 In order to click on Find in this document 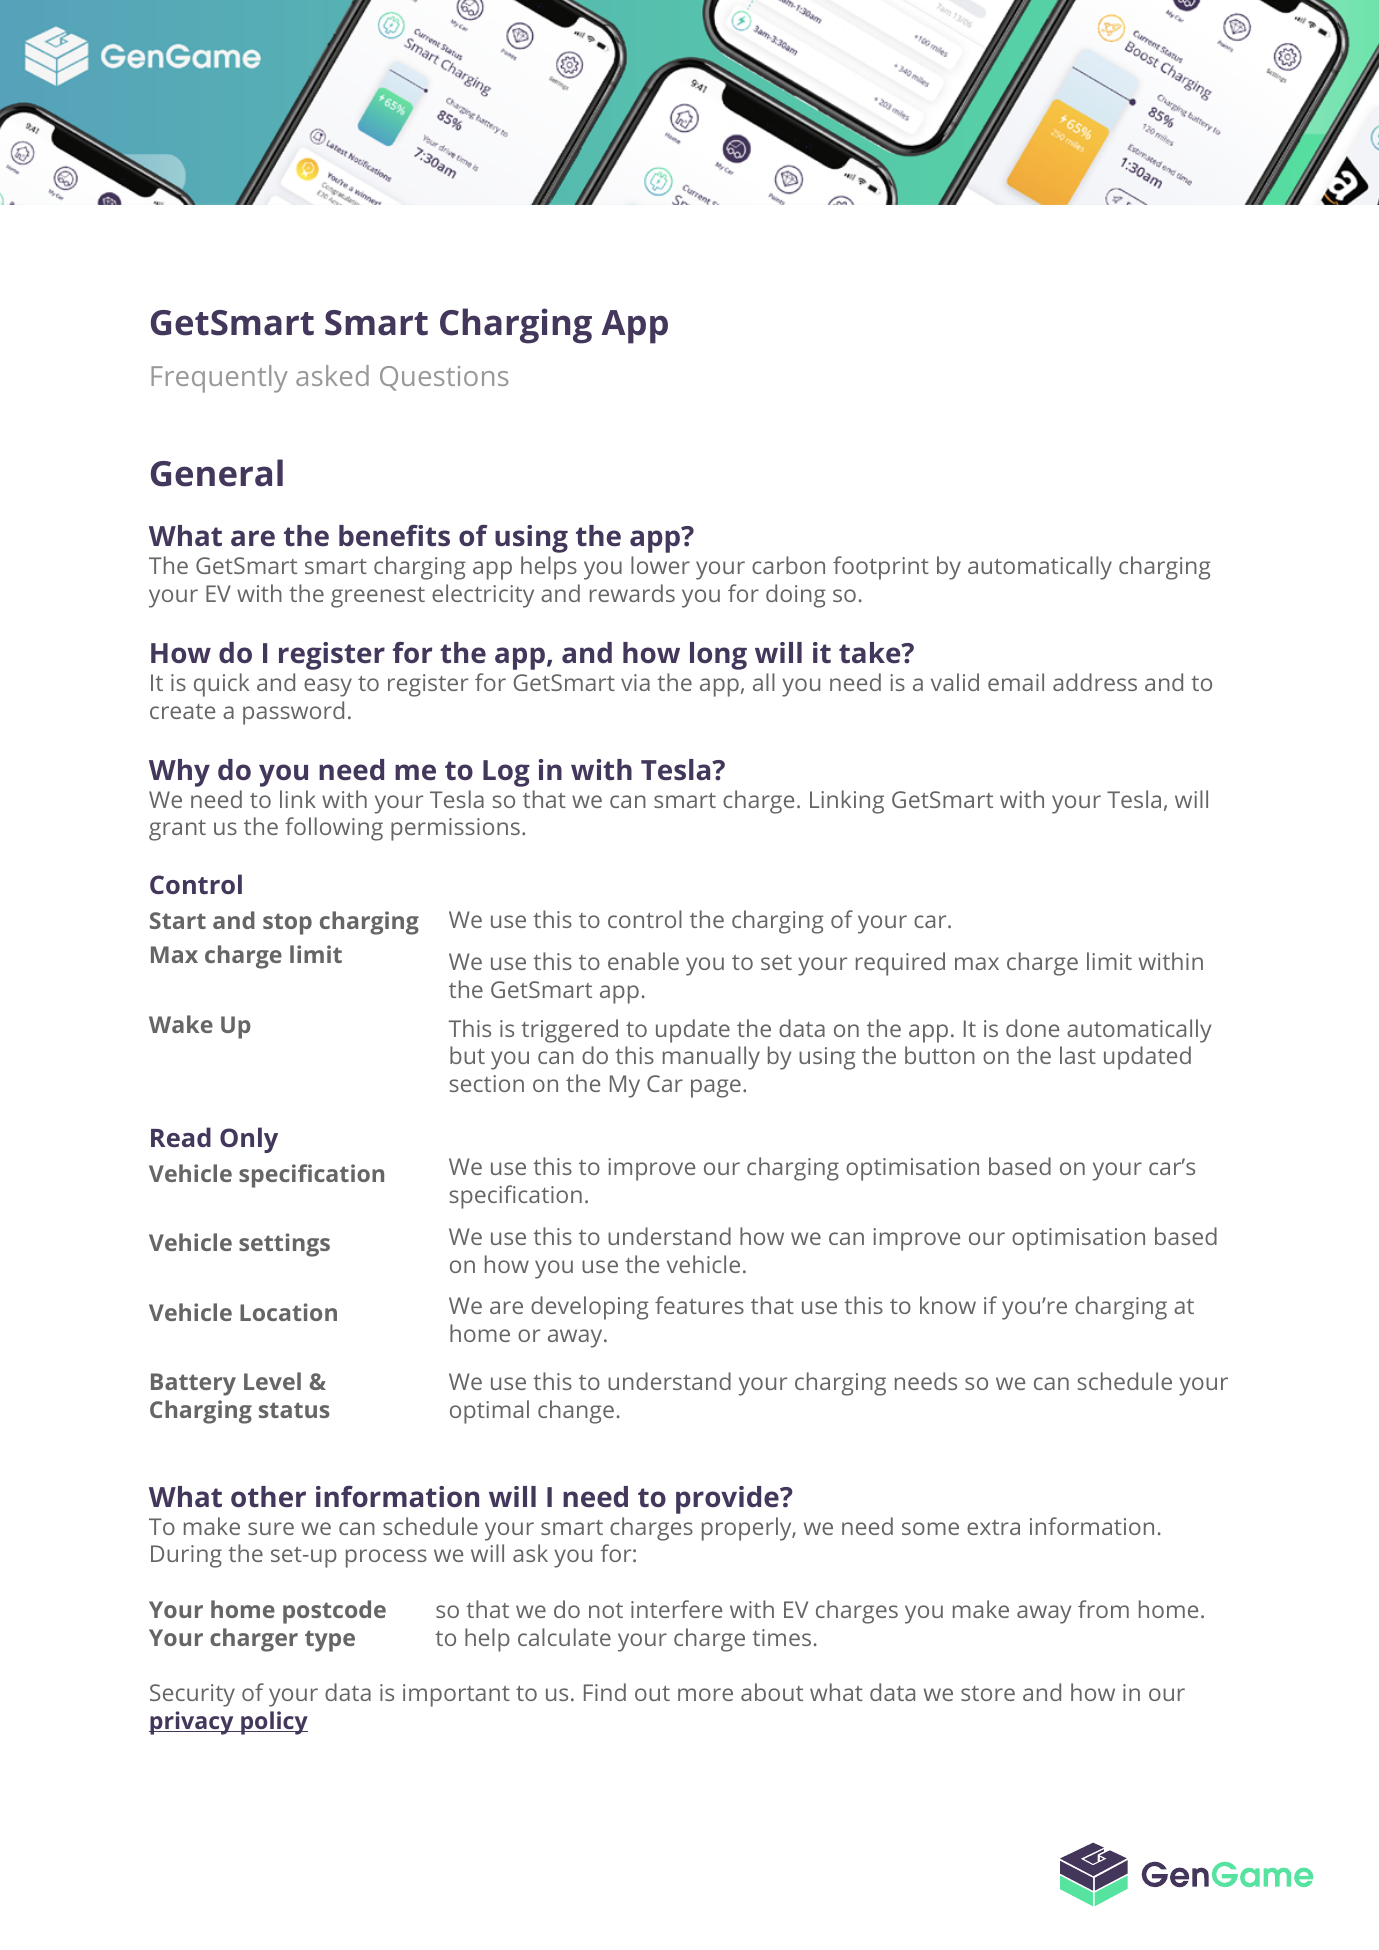, I will do `click(605, 1692)`.
